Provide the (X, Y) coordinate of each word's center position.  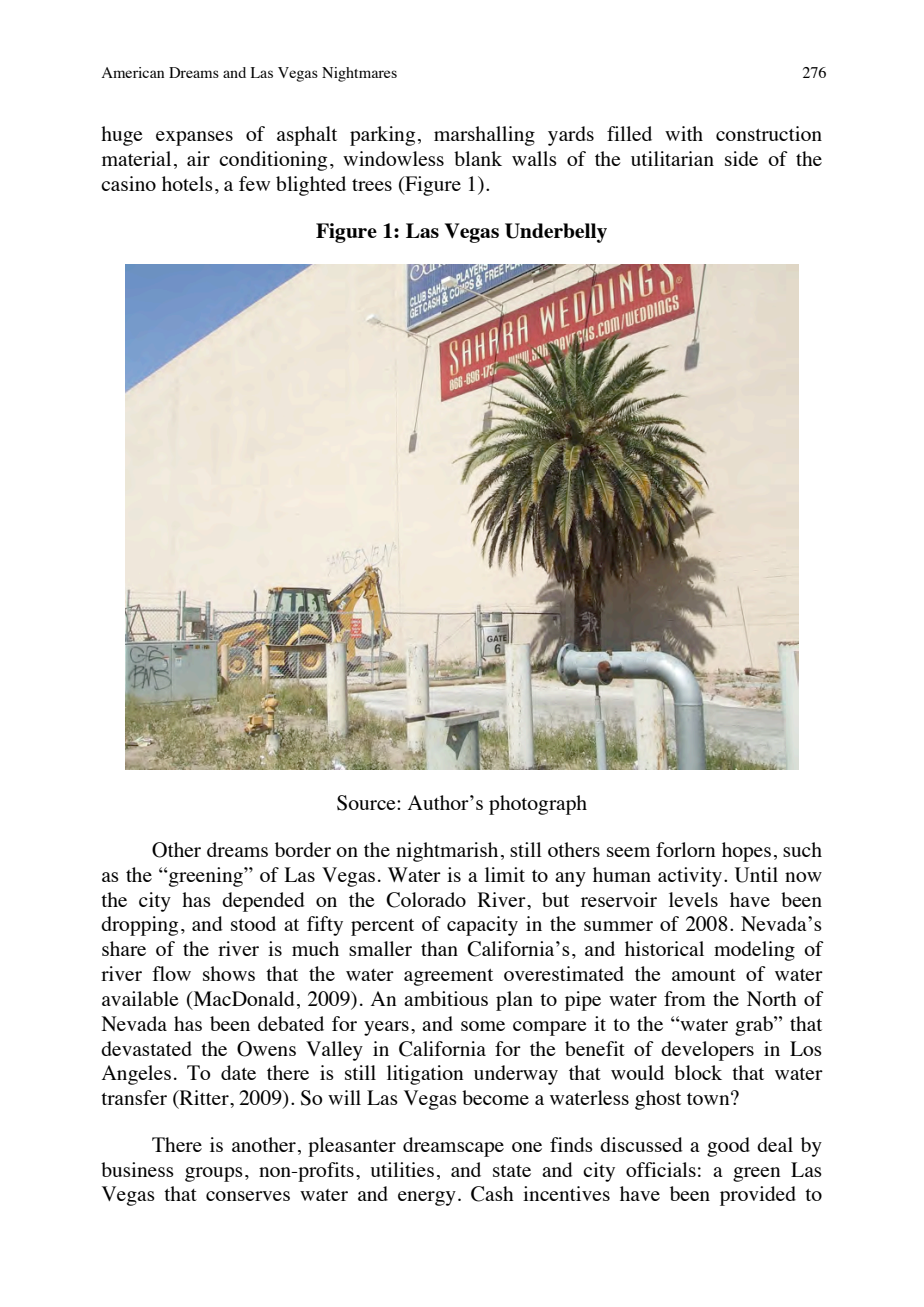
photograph (538, 805)
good (728, 1147)
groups (214, 1174)
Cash (492, 1194)
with (684, 133)
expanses (194, 138)
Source (367, 803)
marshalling (484, 136)
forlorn (685, 849)
